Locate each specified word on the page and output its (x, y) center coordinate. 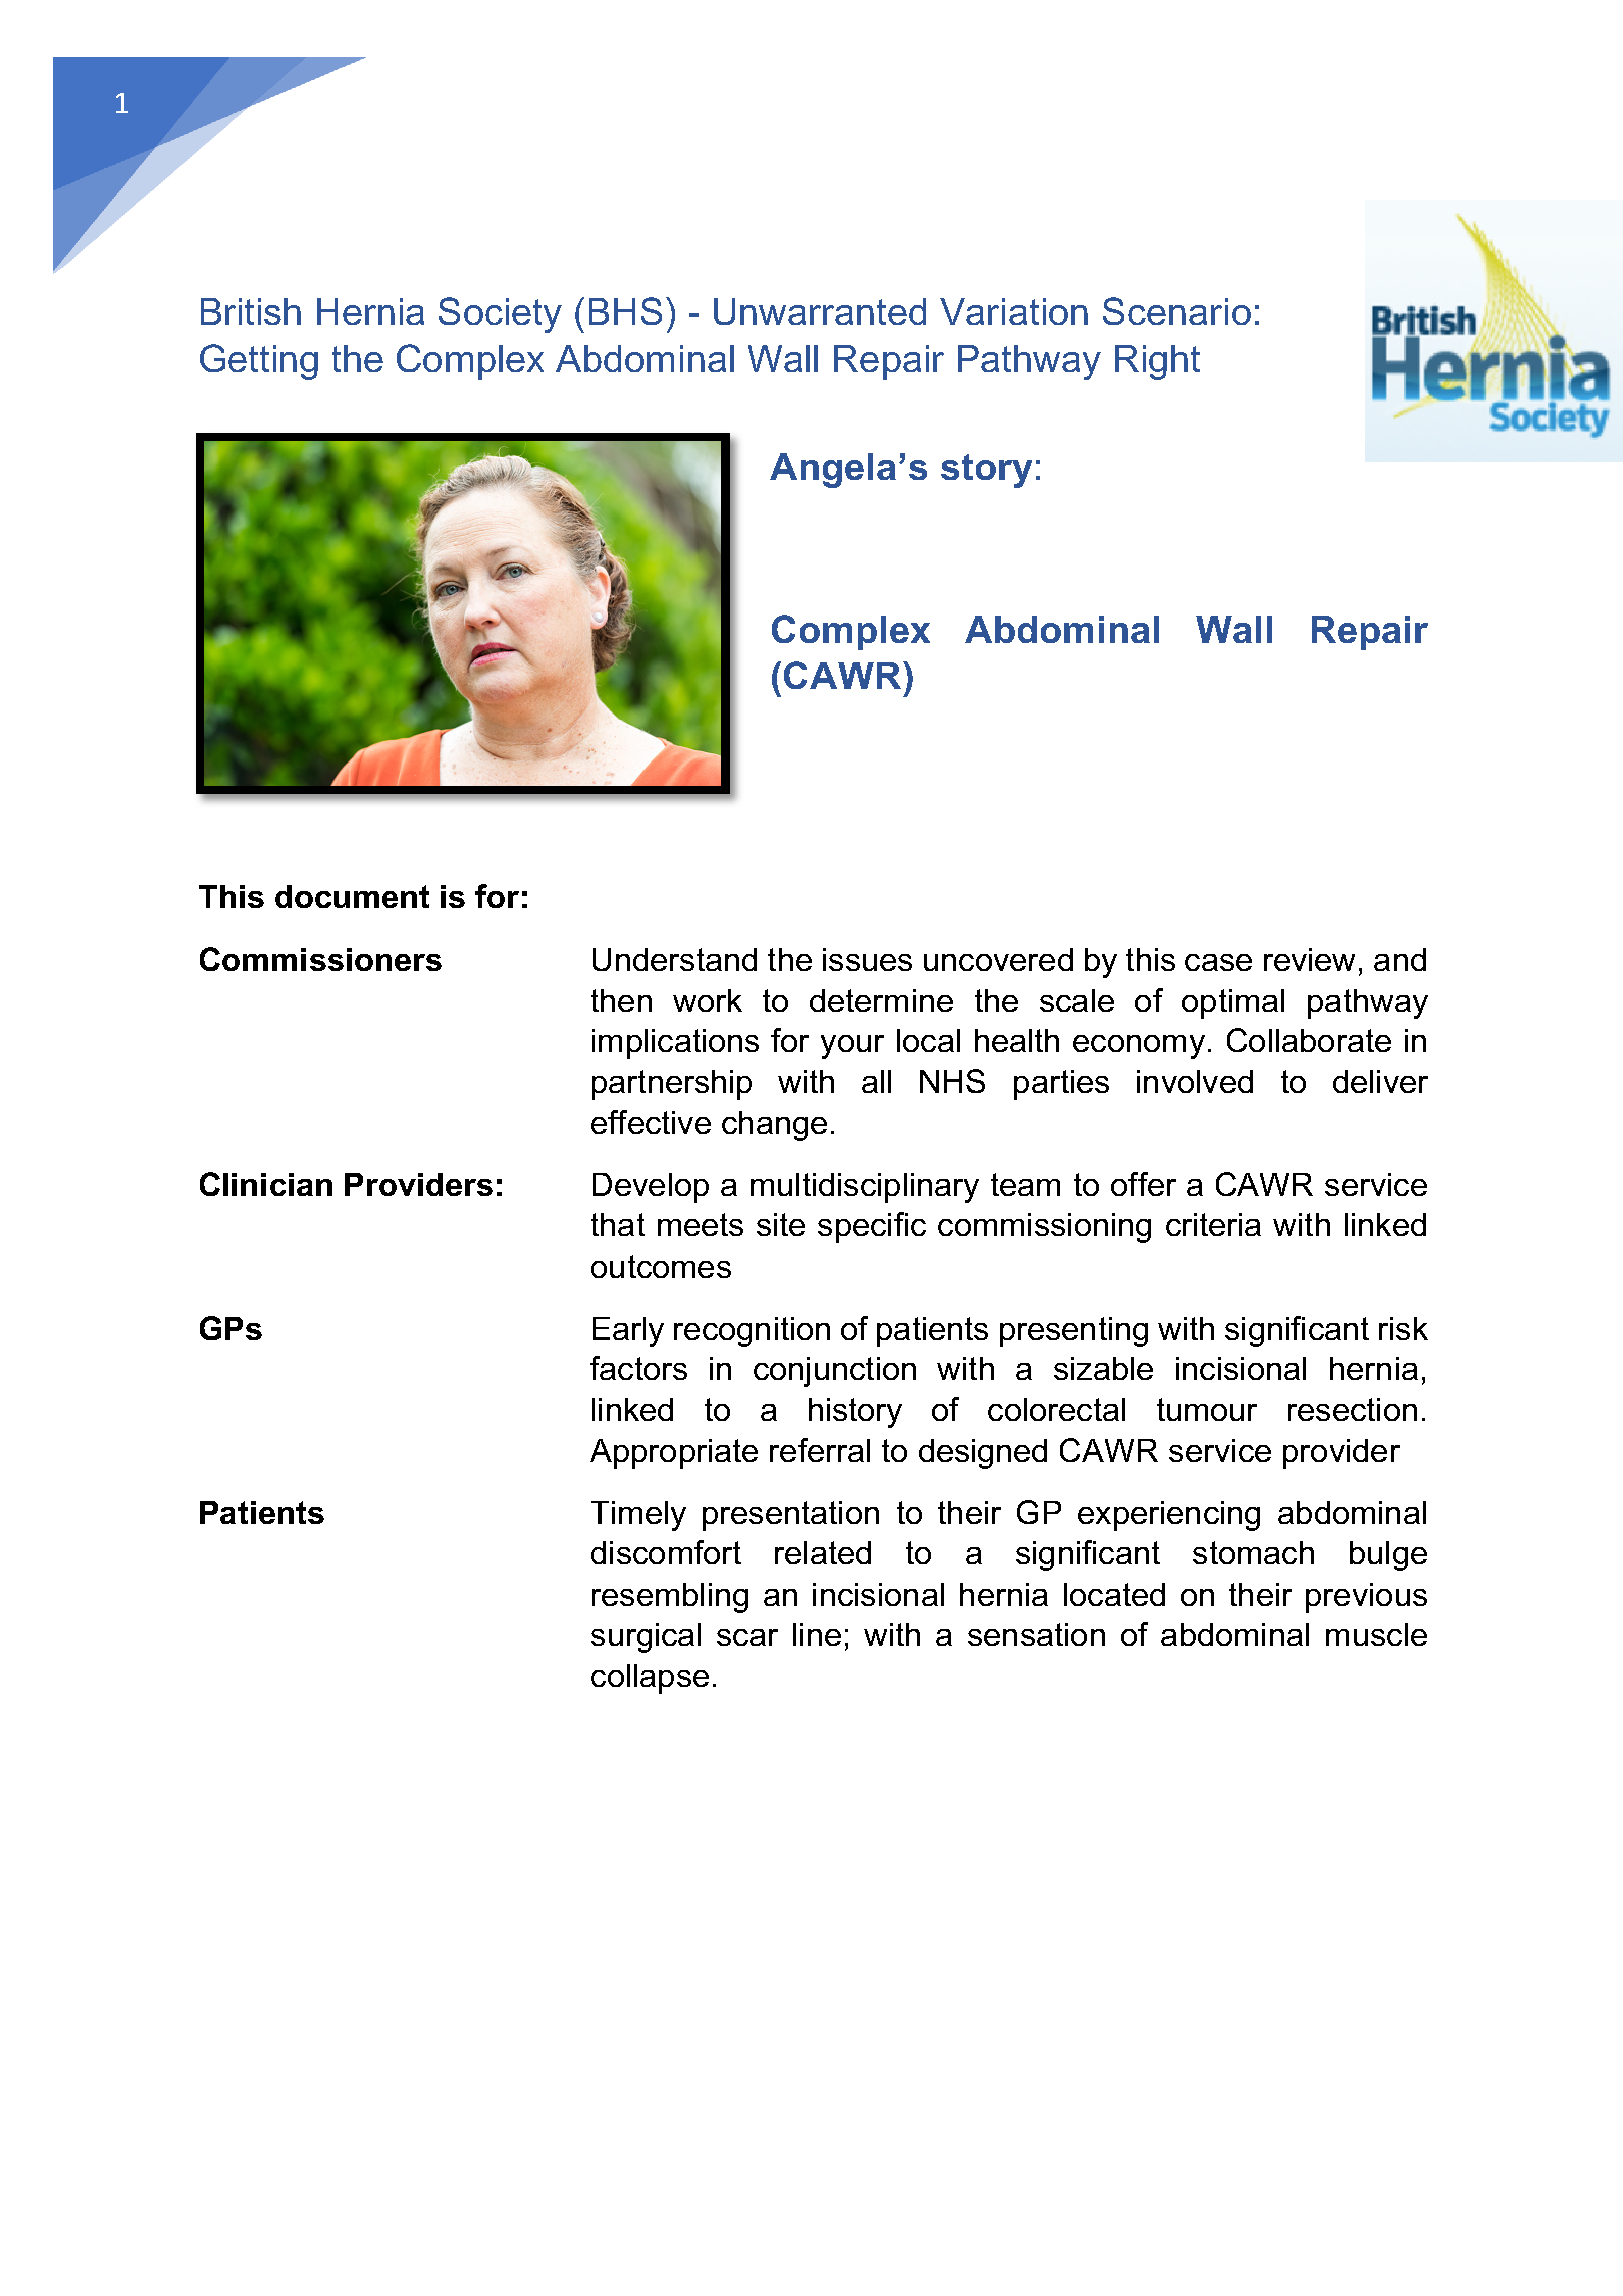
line (817, 1634)
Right (1157, 362)
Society (500, 315)
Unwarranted (820, 311)
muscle (1376, 1634)
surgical (646, 1638)
